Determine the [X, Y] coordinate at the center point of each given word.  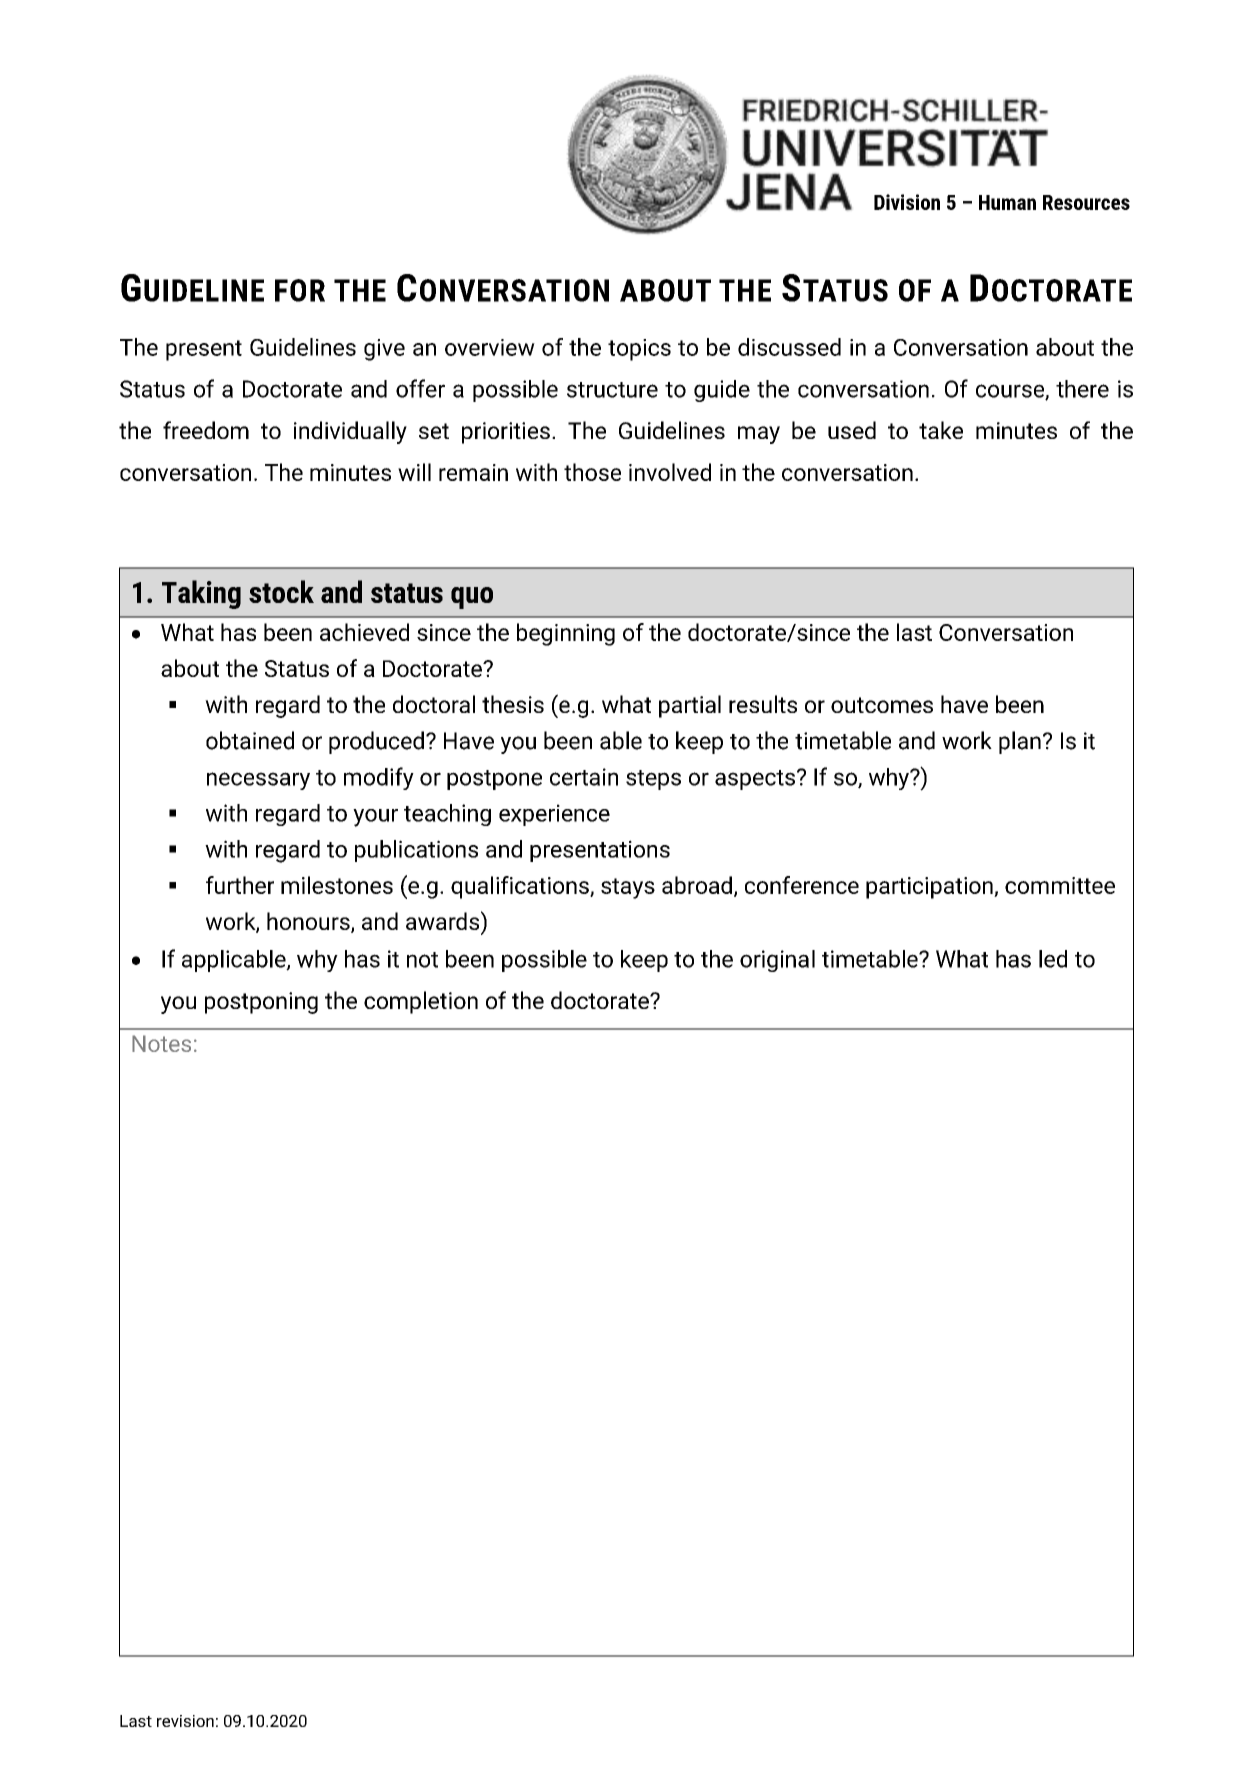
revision [185, 1721]
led [1053, 959]
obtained [250, 740]
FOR [300, 290]
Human [1007, 202]
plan [1020, 742]
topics [639, 350]
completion [421, 1002]
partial [690, 706]
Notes [161, 1043]
